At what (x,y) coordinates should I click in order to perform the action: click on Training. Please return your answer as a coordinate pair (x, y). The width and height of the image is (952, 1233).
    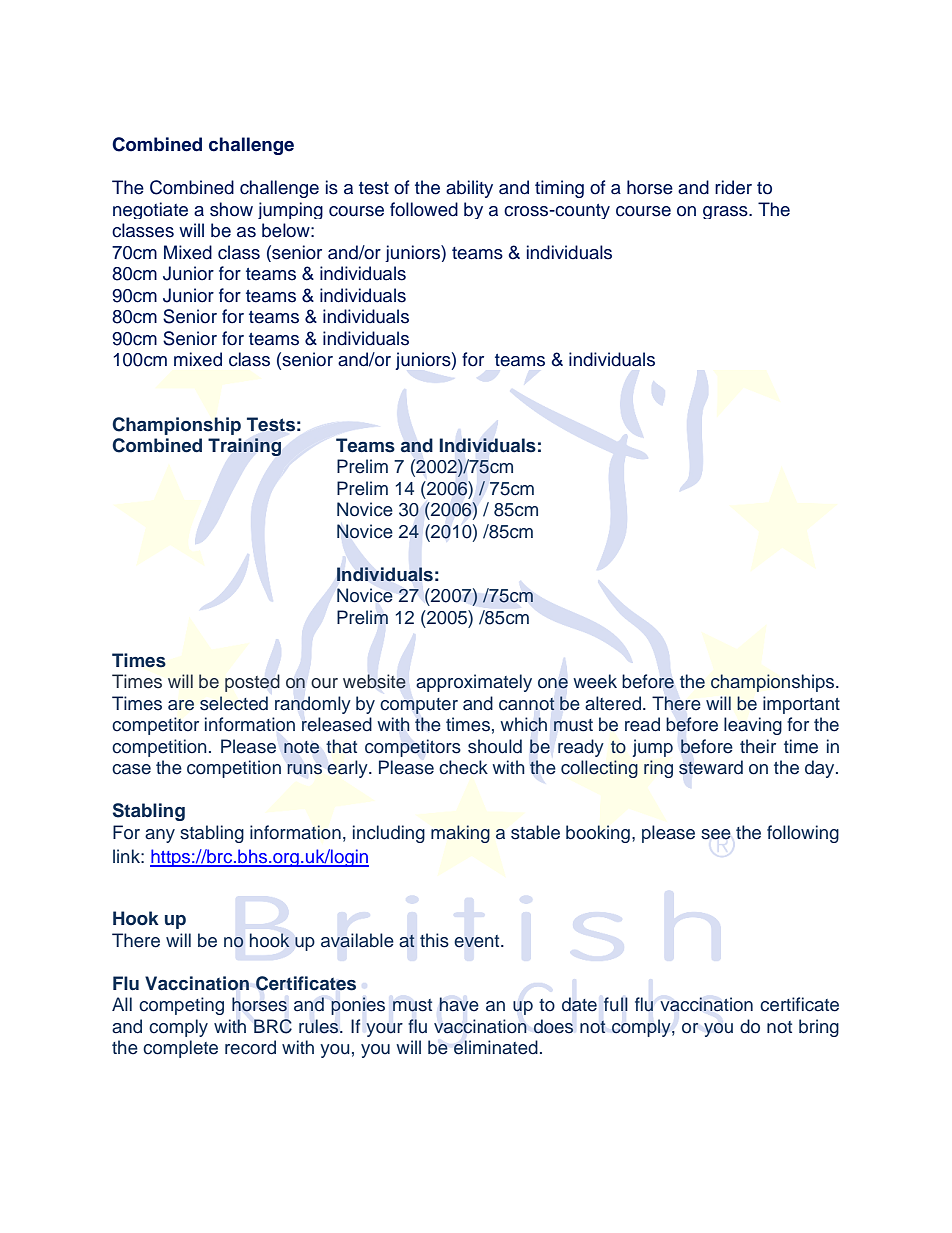
    Looking at the image, I should click on (244, 447).
